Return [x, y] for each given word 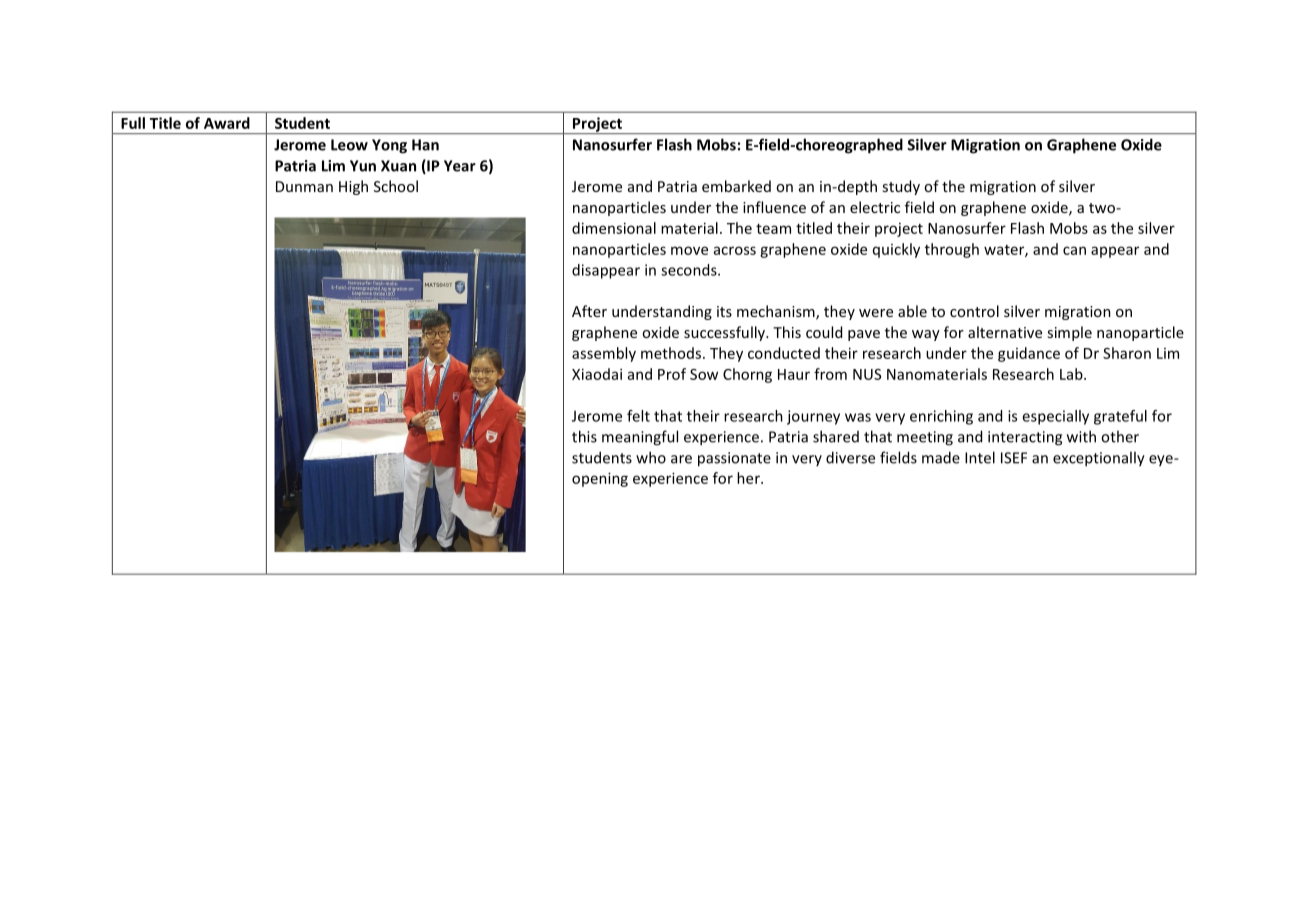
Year [460, 166]
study [901, 187]
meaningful [640, 438]
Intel [980, 457]
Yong [389, 146]
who [651, 457]
